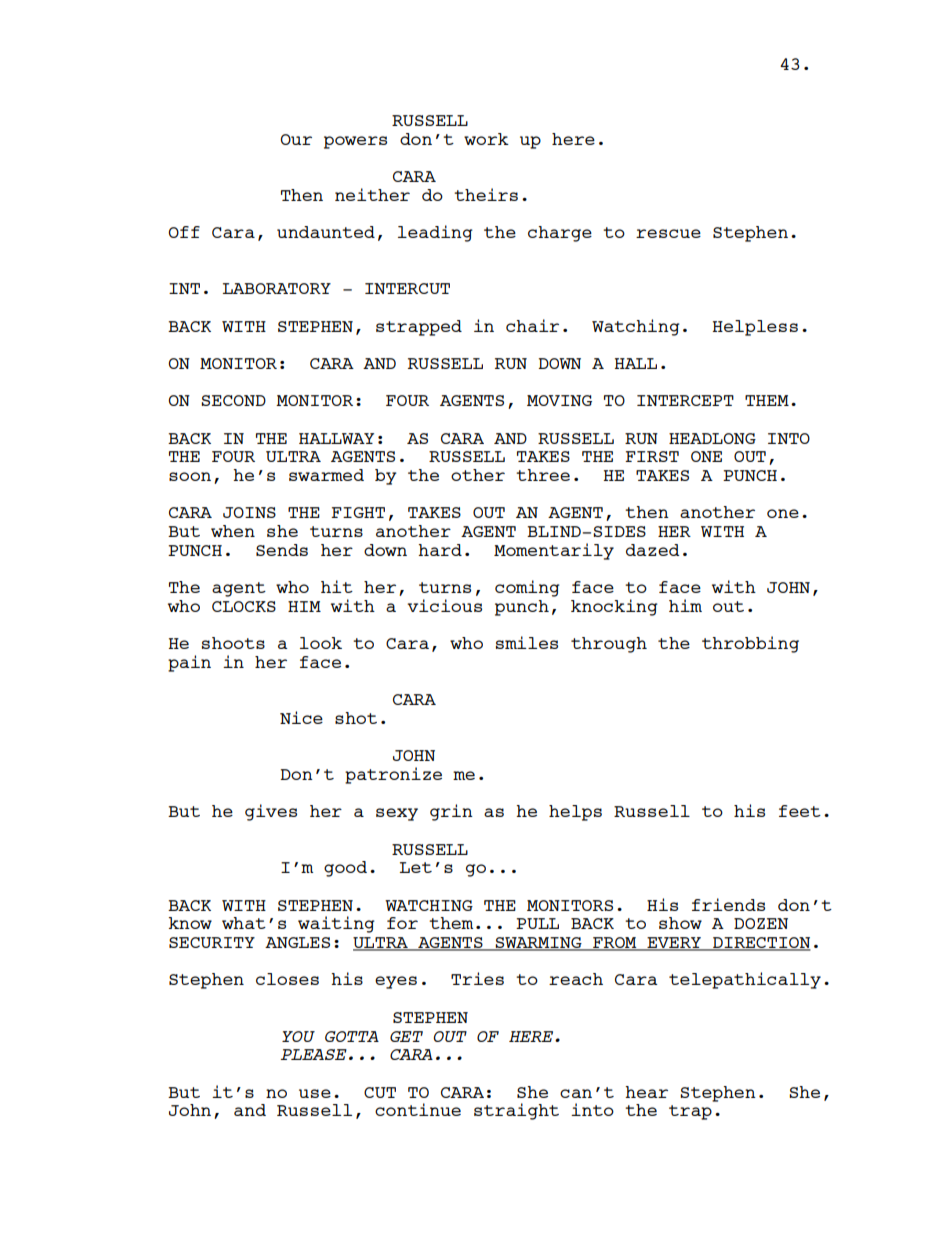 Image resolution: width=952 pixels, height=1233 pixels. What do you see at coordinates (355, 142) in the screenshot?
I see `powers` at bounding box center [355, 142].
